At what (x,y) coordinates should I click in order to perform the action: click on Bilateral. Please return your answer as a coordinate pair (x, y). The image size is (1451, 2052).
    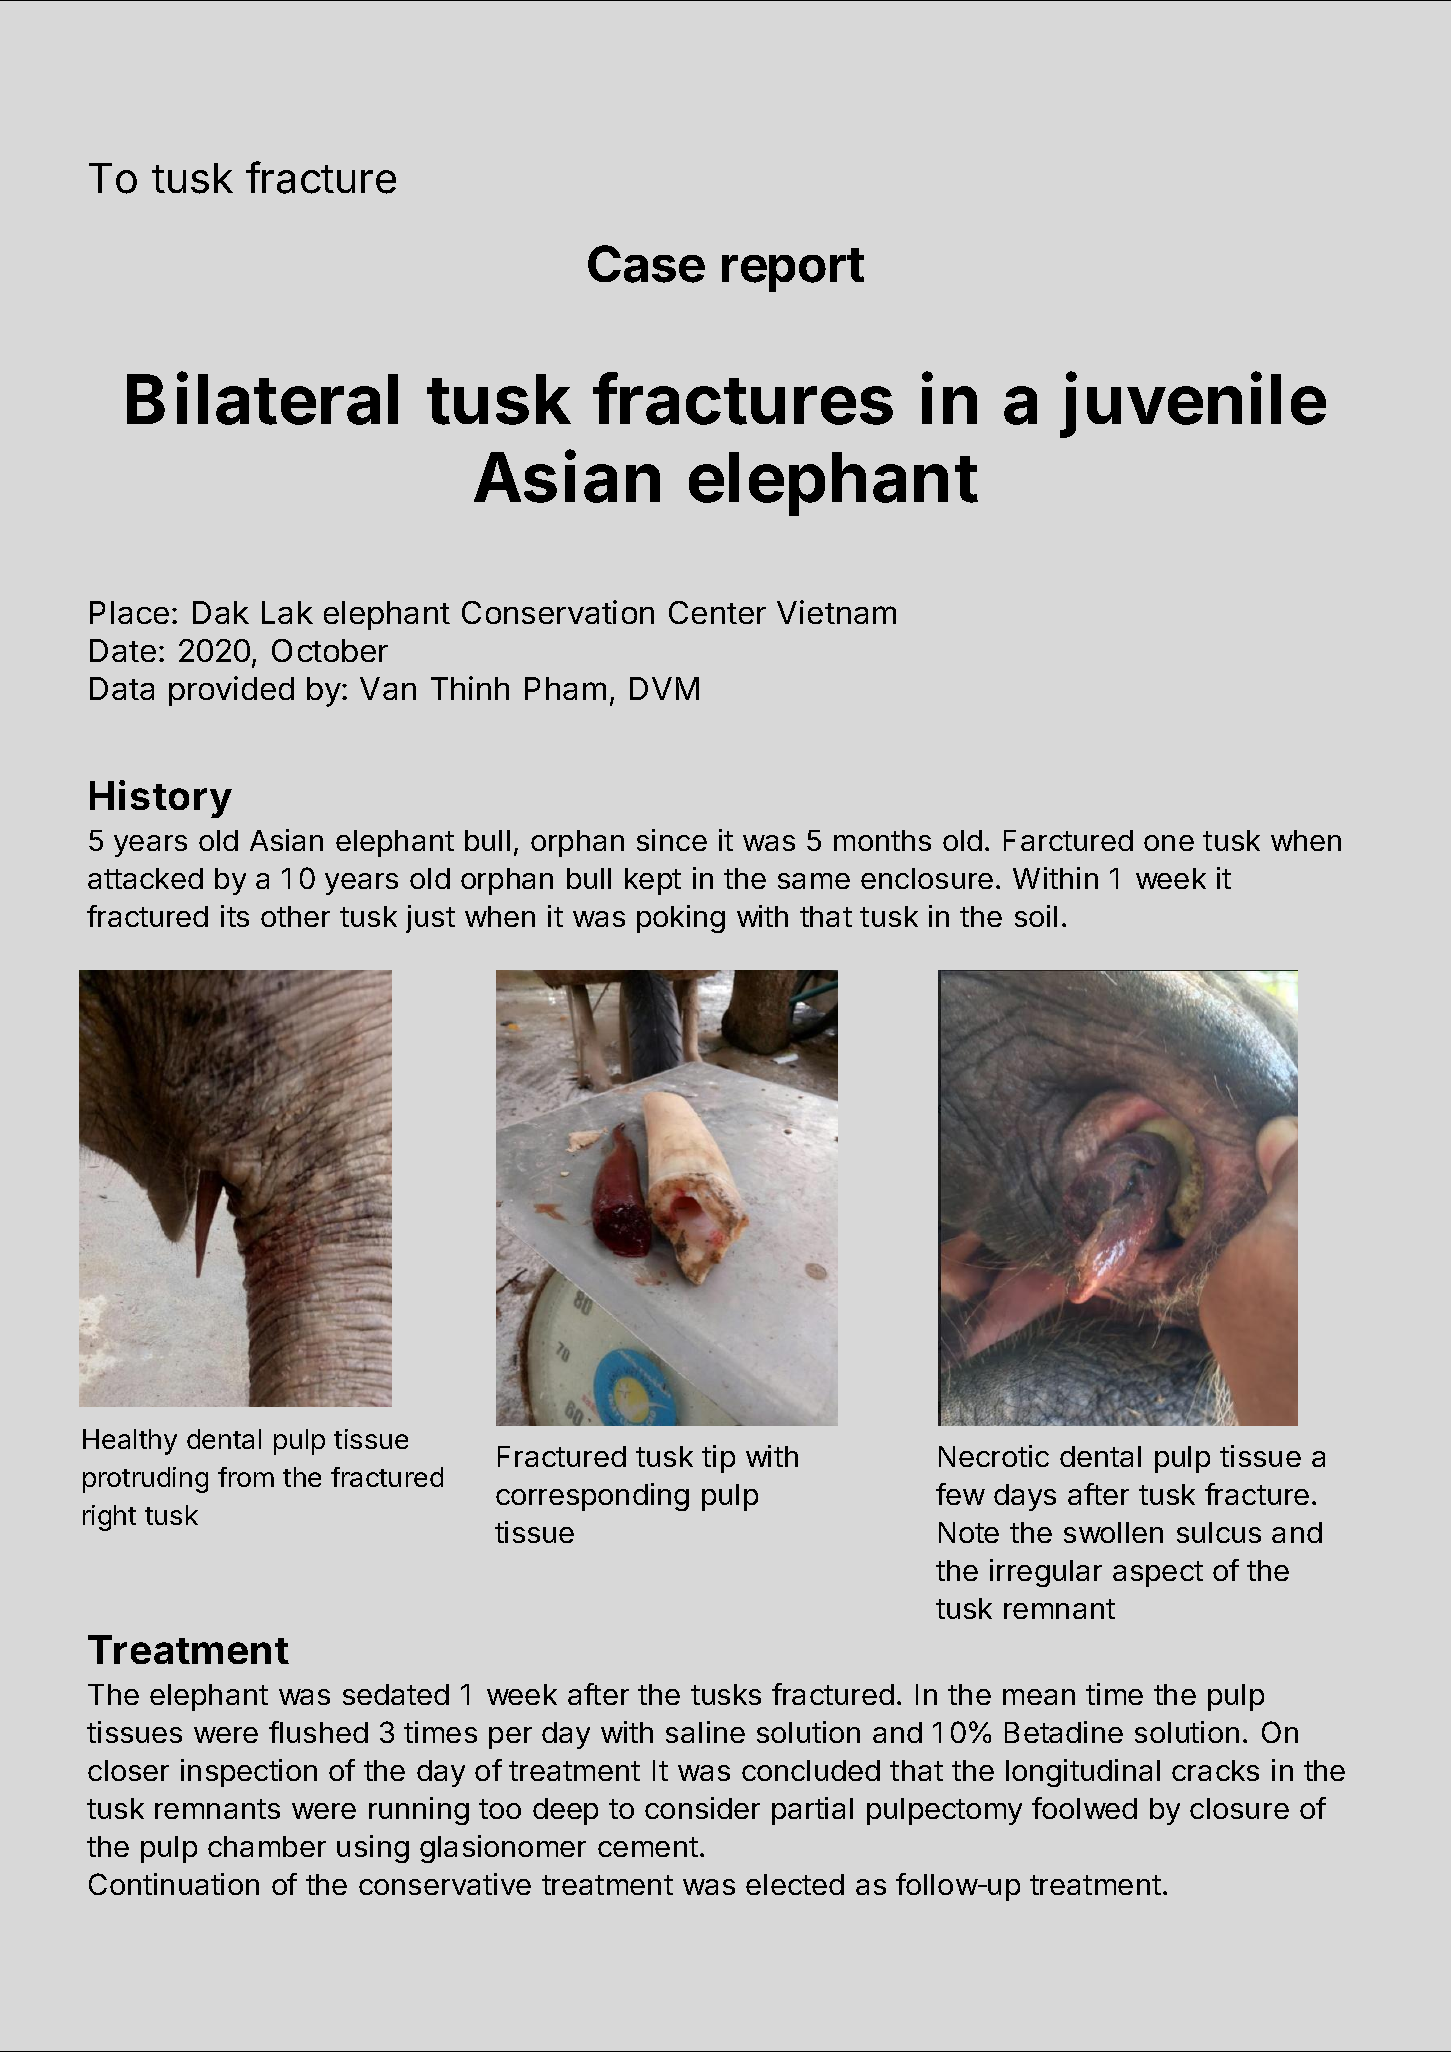
    Looking at the image, I should click on (262, 398).
